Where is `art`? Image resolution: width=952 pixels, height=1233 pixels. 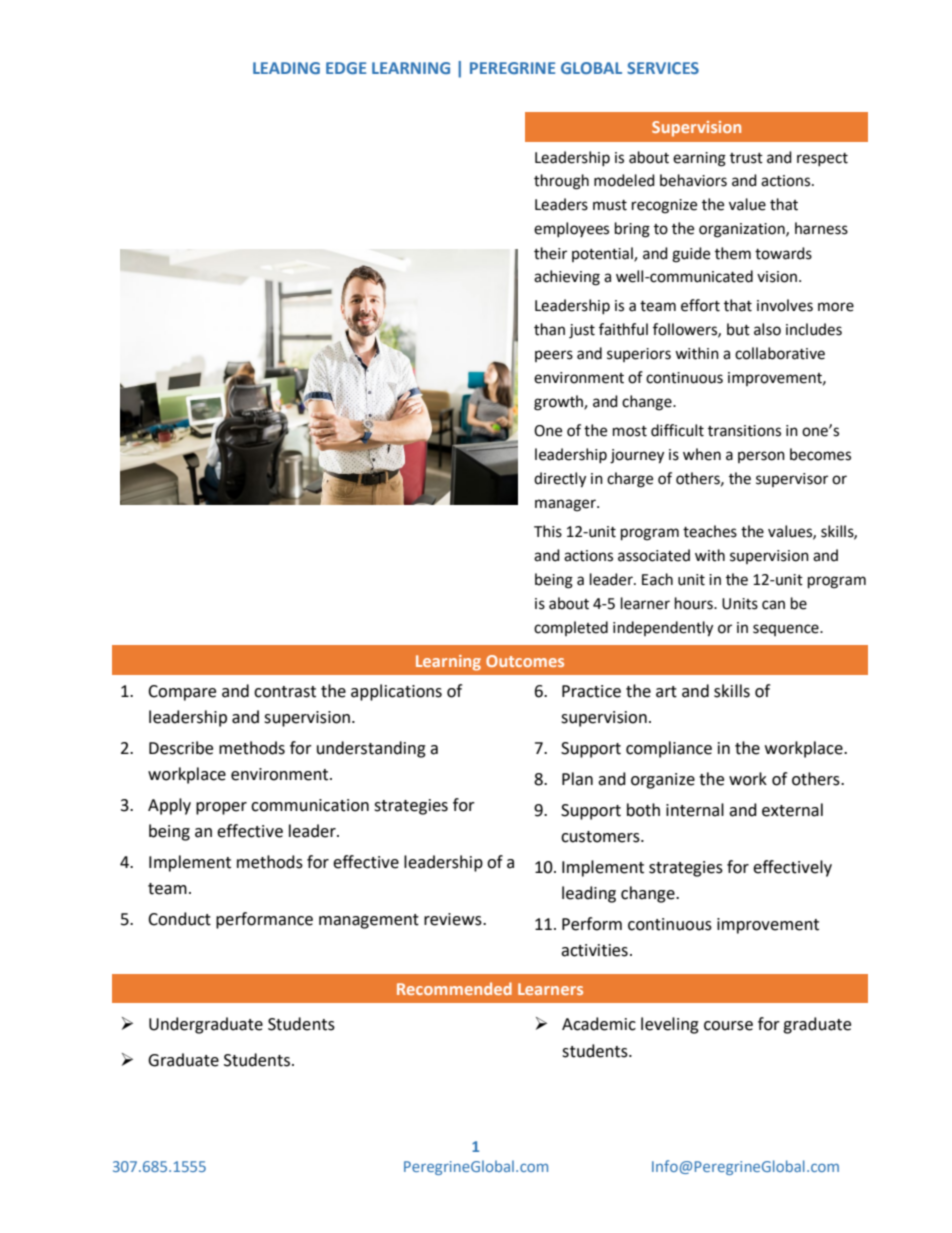
art is located at coordinates (666, 692).
